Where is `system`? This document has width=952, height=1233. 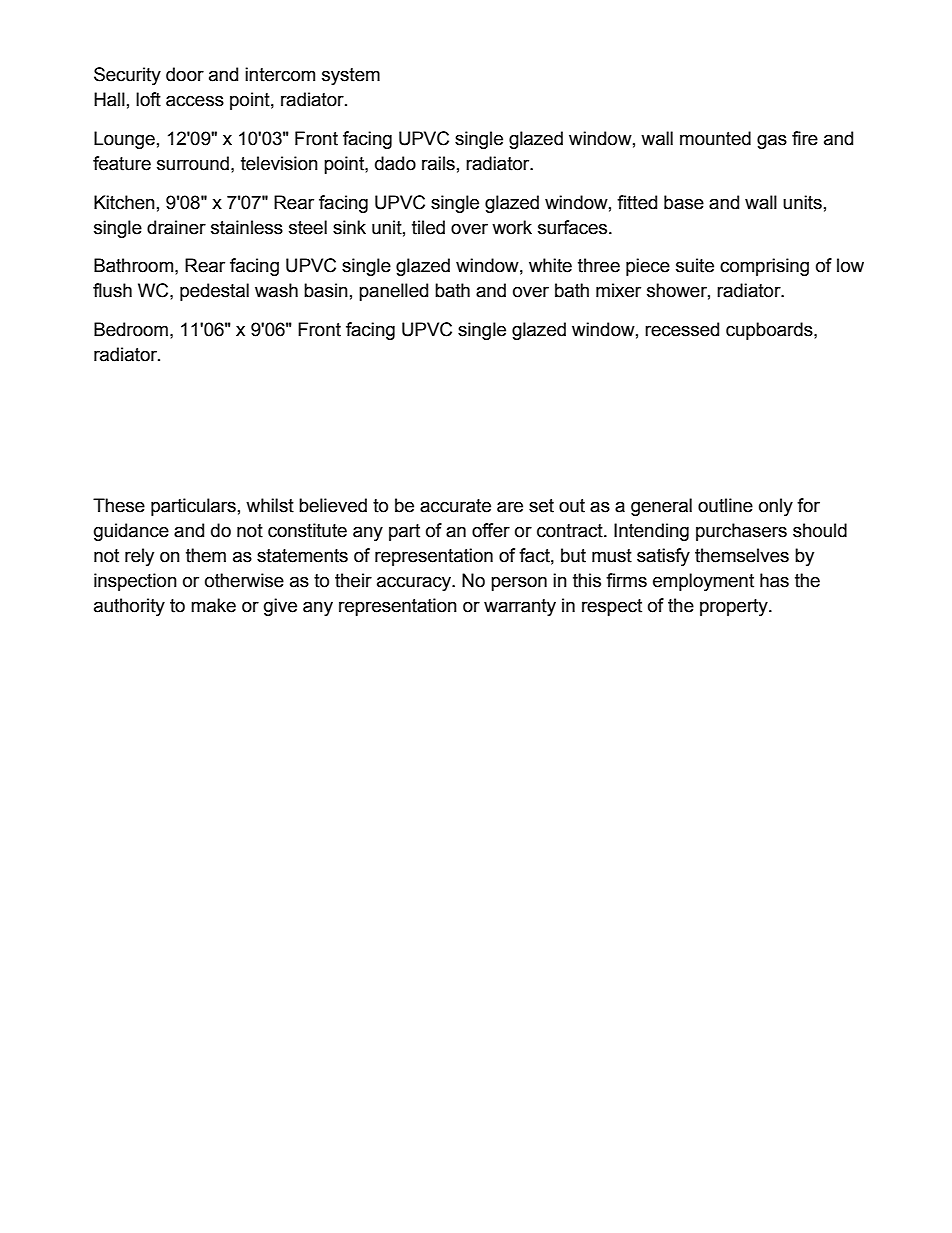 system is located at coordinates (351, 76).
